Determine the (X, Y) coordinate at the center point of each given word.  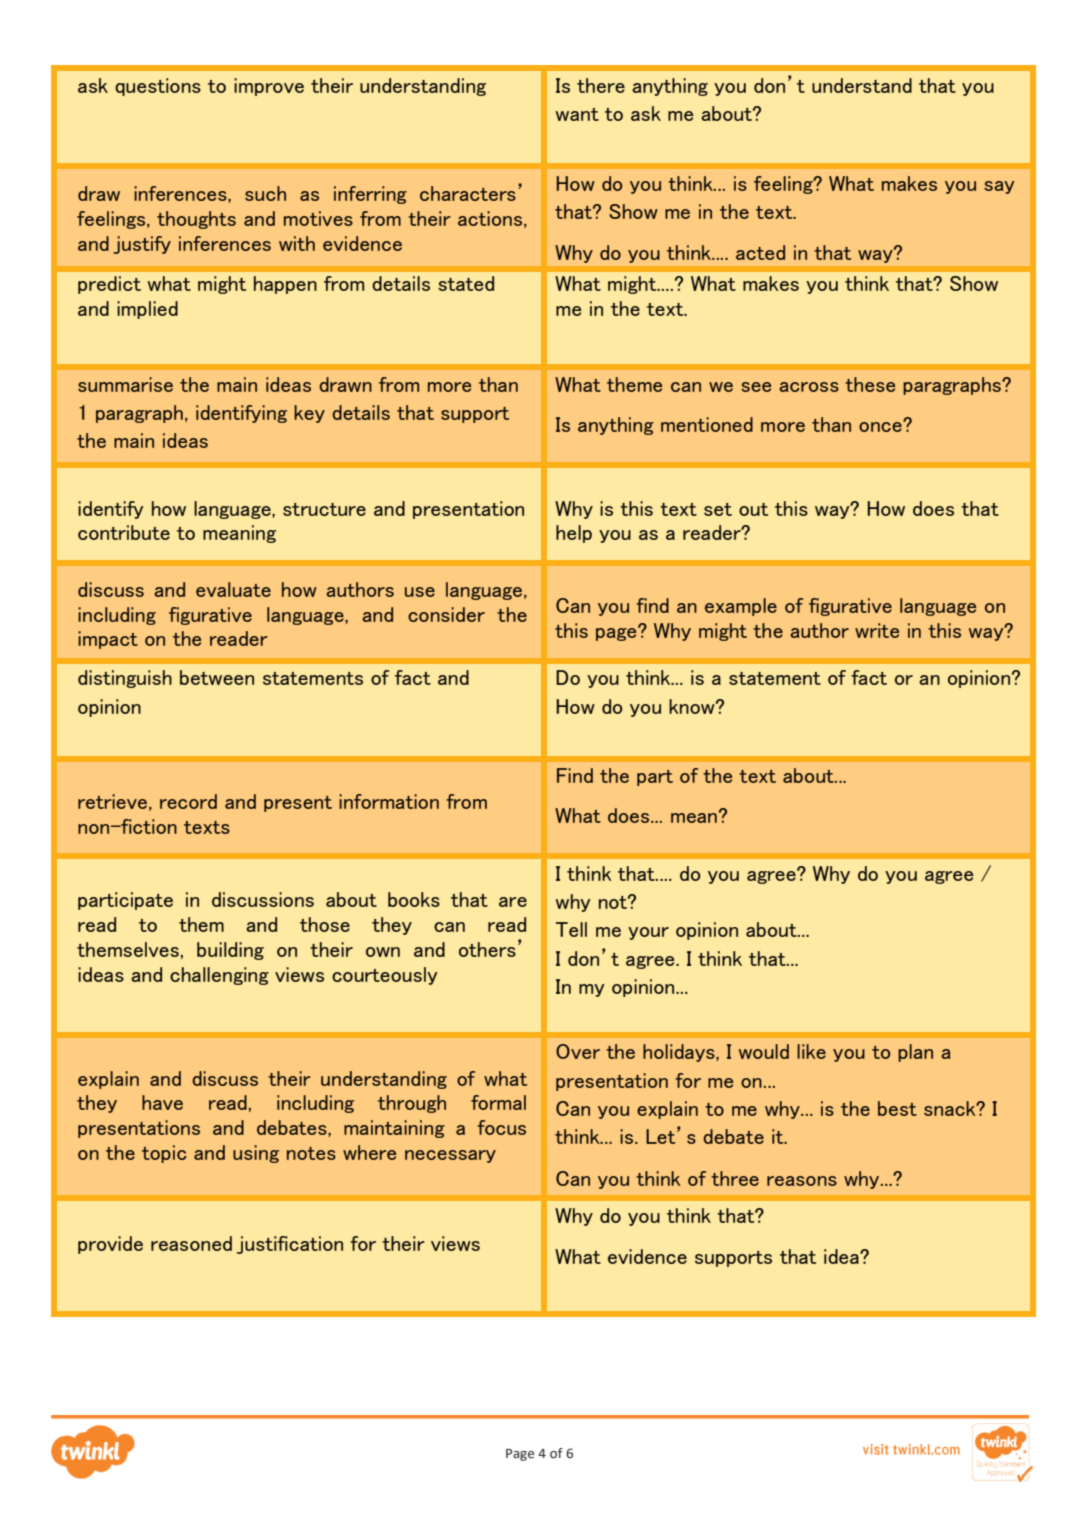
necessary (450, 1156)
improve (269, 87)
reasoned (191, 1243)
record (188, 801)
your (648, 933)
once (881, 426)
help (574, 534)
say (999, 187)
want (577, 114)
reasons (802, 1181)
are (513, 902)
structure (324, 509)
